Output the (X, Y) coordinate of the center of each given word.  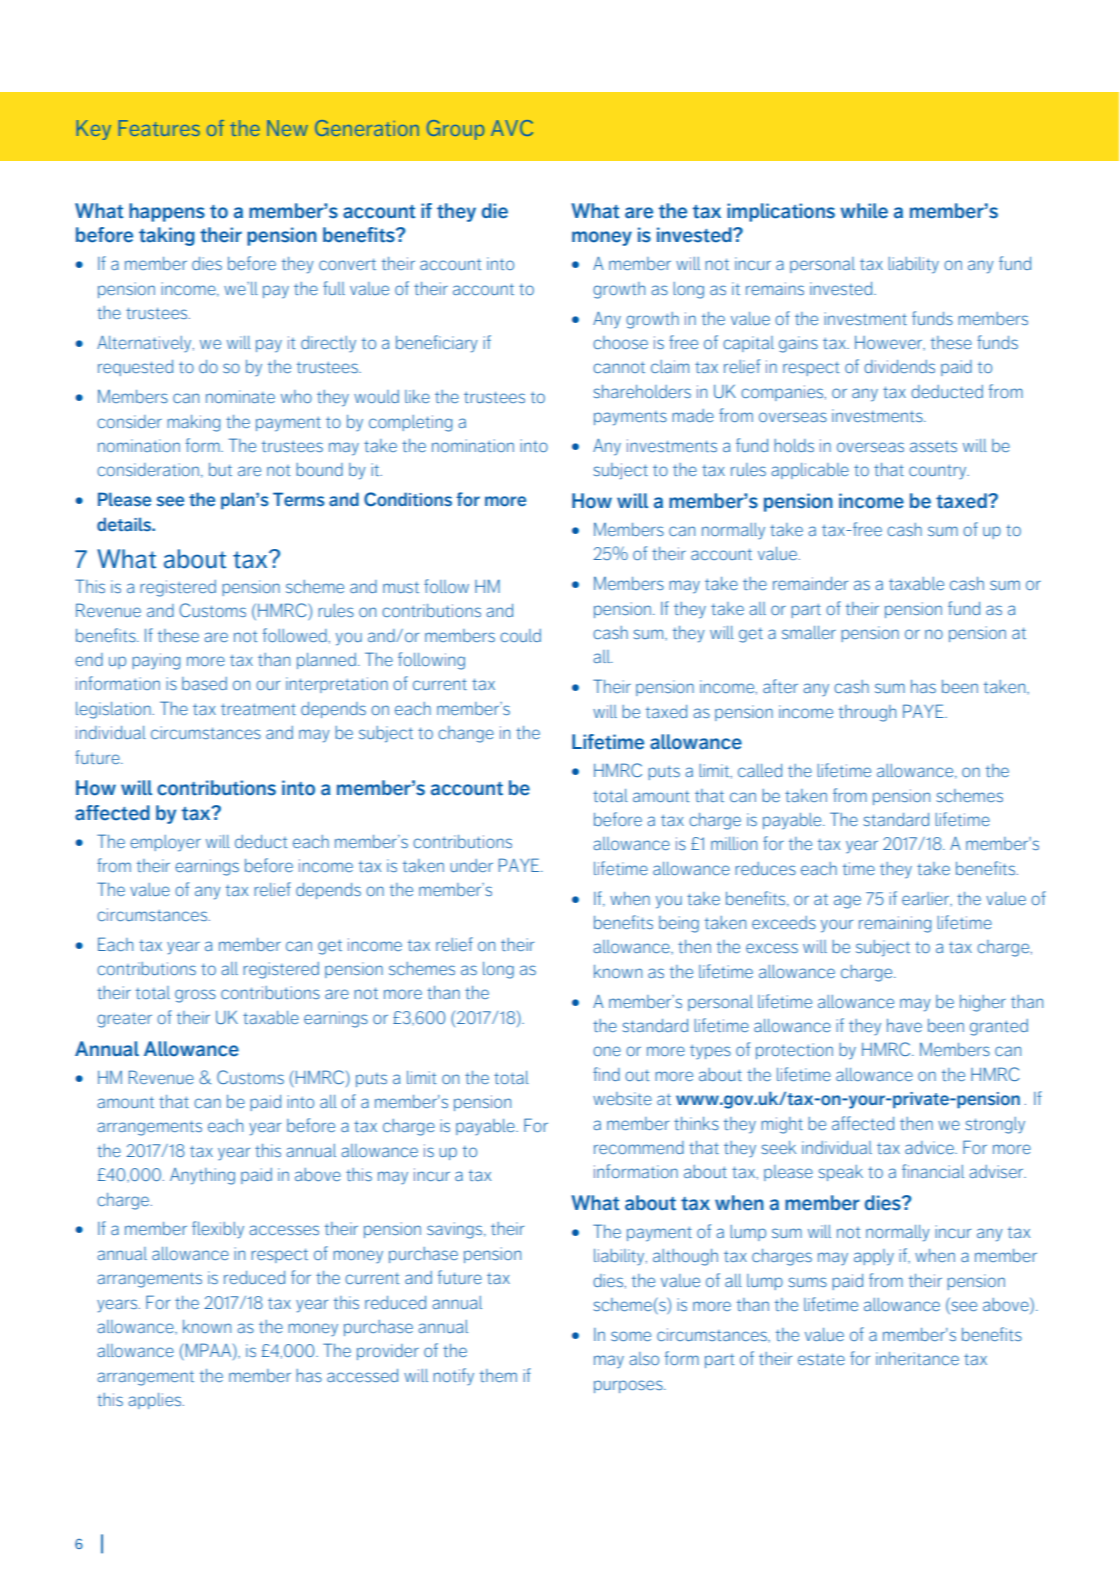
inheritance (917, 1358)
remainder (810, 583)
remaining (895, 924)
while (864, 211)
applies (156, 1401)
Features (159, 128)
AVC (512, 128)
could (520, 635)
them (498, 1375)
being (679, 924)
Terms (299, 499)
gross (195, 996)
